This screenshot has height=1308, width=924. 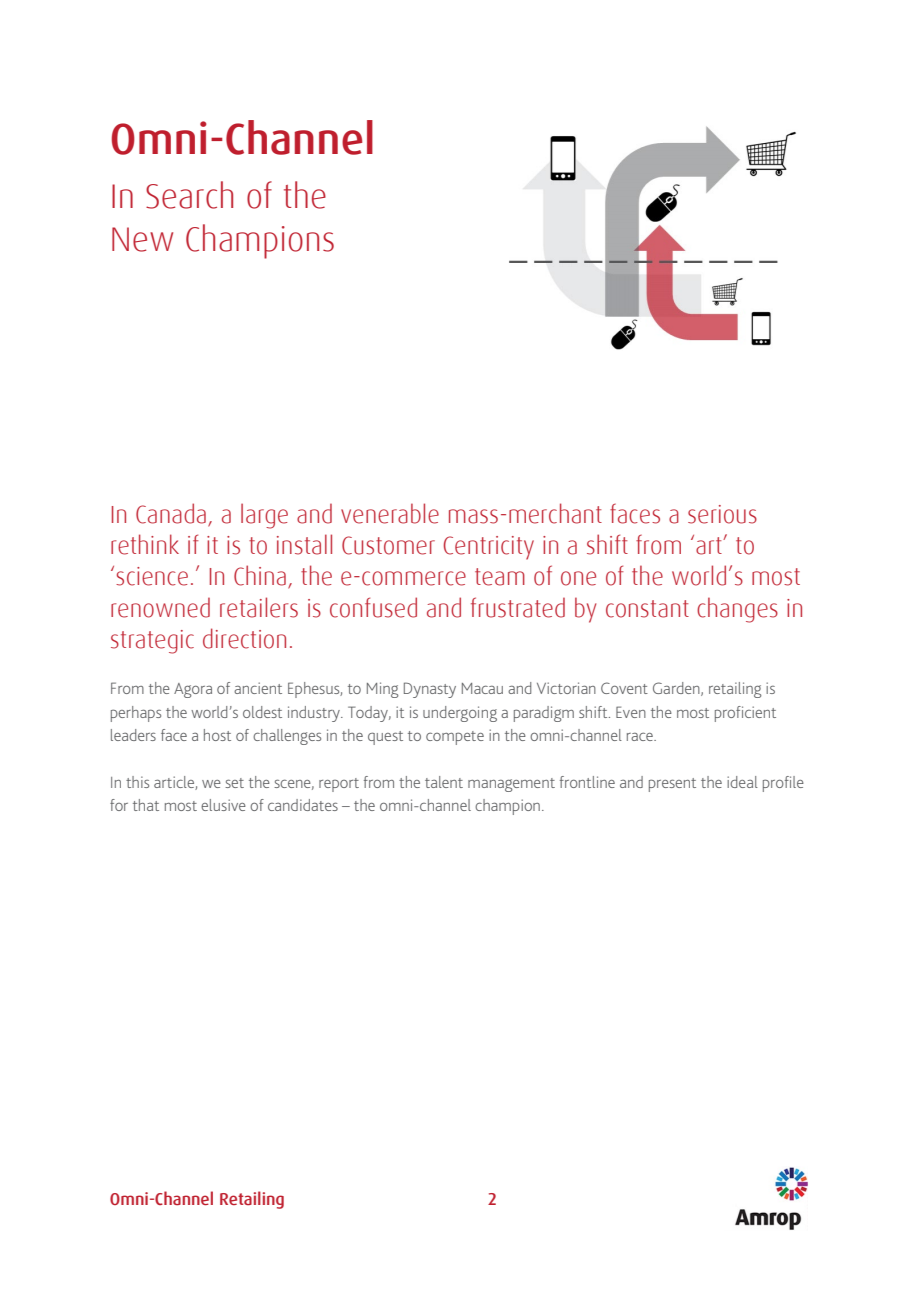 What do you see at coordinates (737, 610) in the screenshot?
I see `changes` at bounding box center [737, 610].
